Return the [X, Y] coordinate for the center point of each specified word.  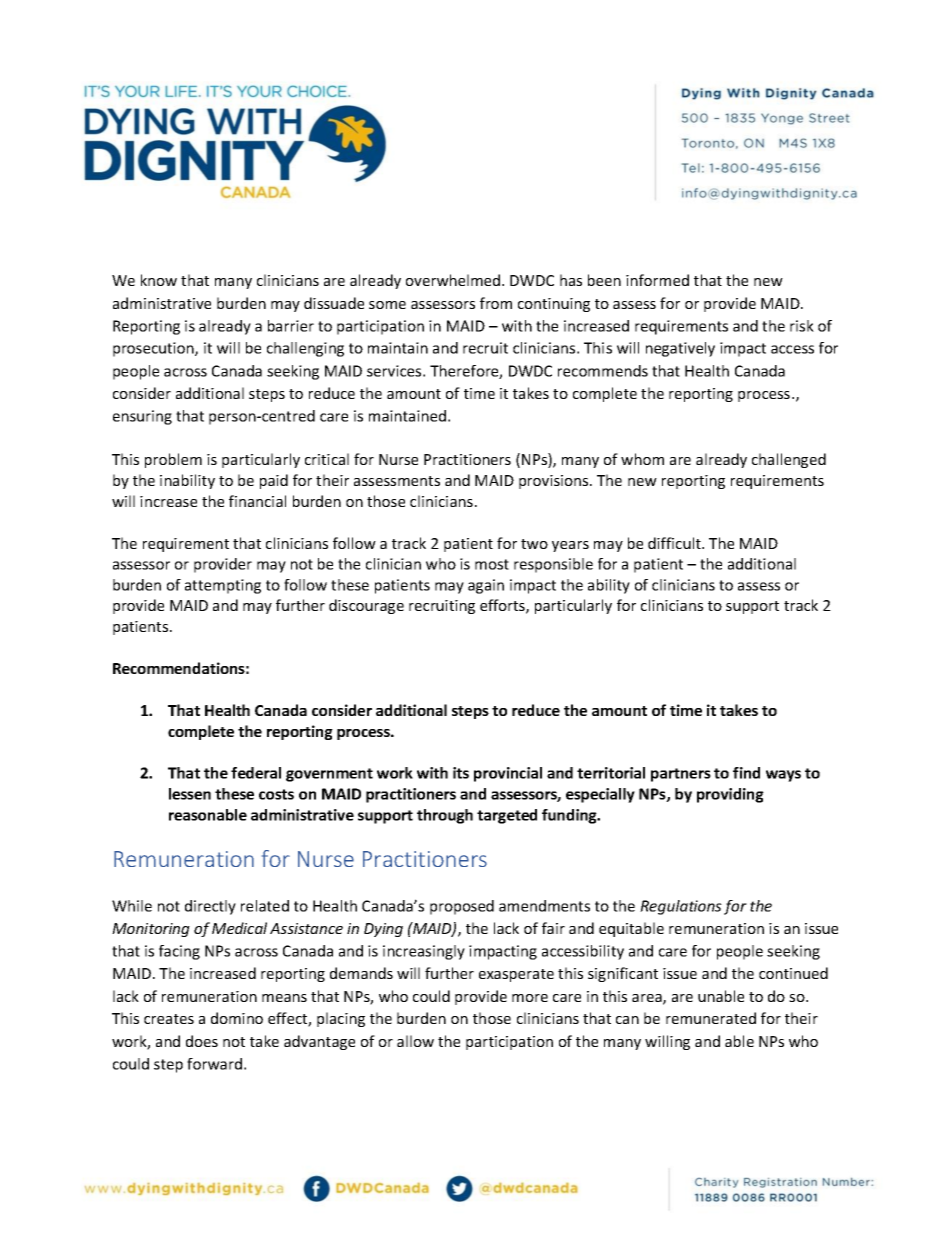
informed [657, 280]
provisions [555, 482]
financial [257, 501]
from [496, 303]
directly [210, 907]
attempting [223, 586]
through [445, 816]
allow [415, 1041]
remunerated [711, 1018]
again [486, 586]
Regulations [681, 907]
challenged [789, 460]
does [202, 1041]
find [746, 773]
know [159, 280]
